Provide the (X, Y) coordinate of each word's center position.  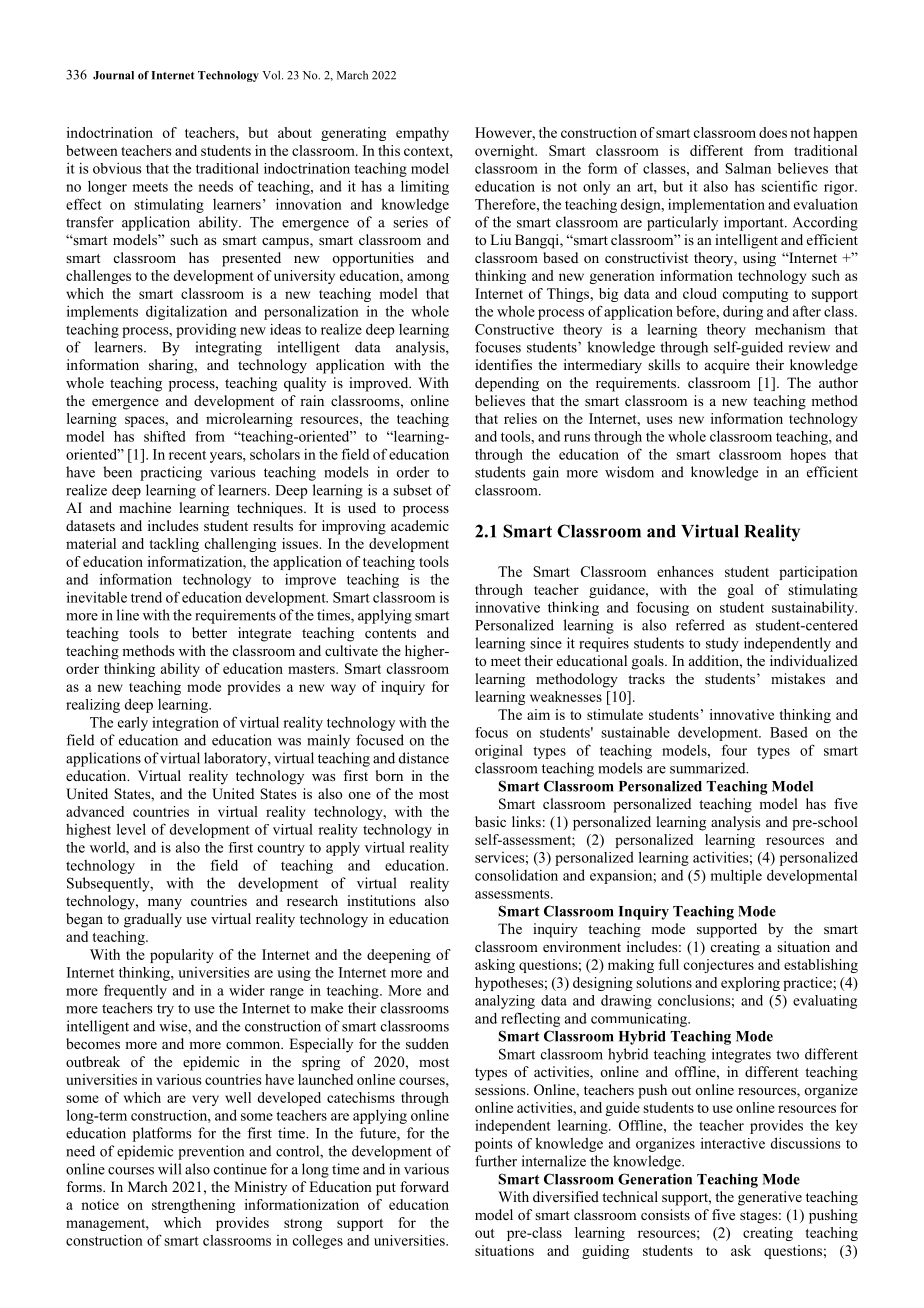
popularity (181, 956)
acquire (727, 366)
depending (507, 384)
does (773, 132)
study (722, 644)
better (209, 632)
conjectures (719, 966)
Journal (113, 75)
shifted (165, 436)
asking (495, 966)
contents (390, 633)
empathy (422, 134)
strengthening (193, 1206)
